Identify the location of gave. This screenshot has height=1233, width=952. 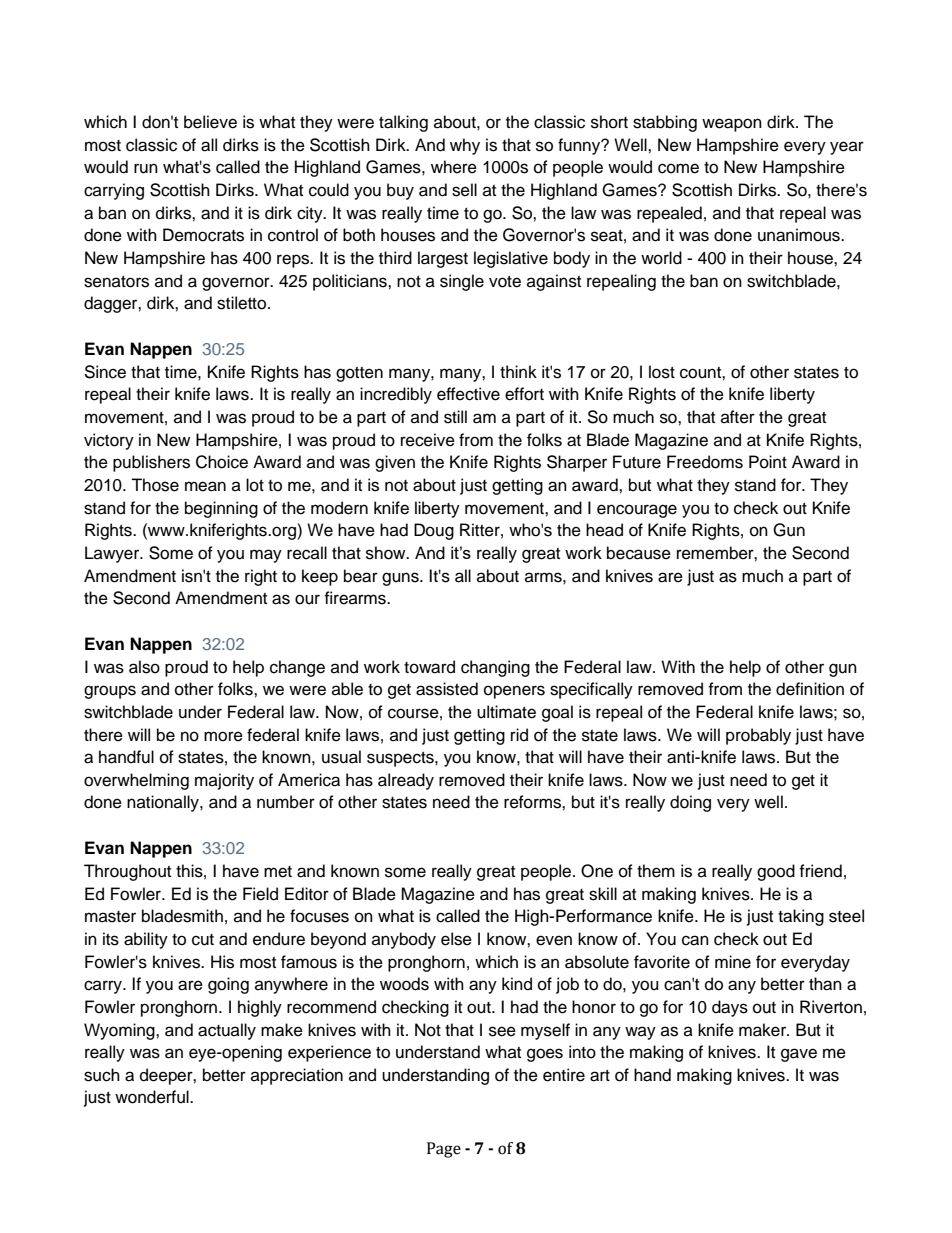
(799, 1055).
